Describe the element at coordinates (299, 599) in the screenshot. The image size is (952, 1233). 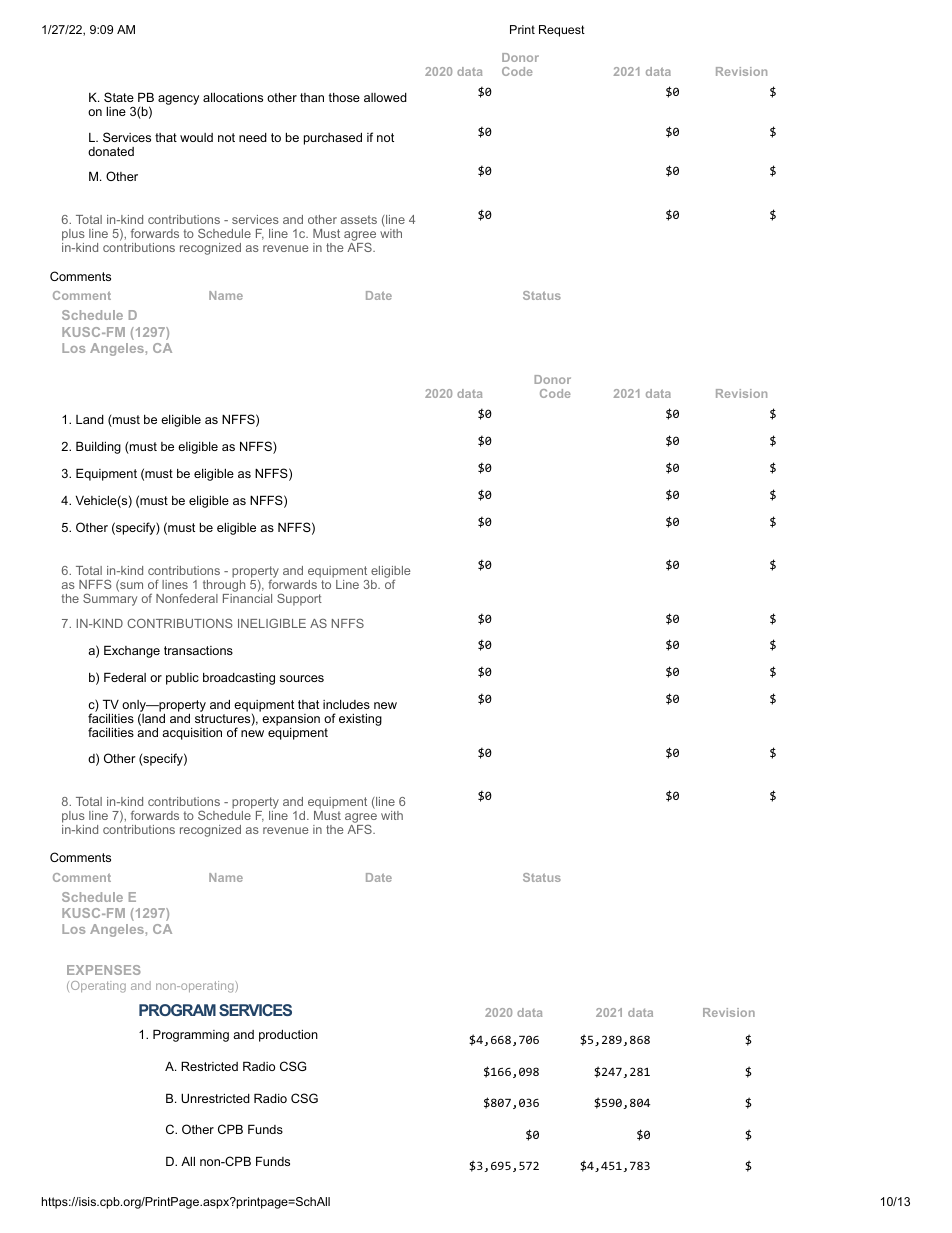
I see `Support` at that location.
